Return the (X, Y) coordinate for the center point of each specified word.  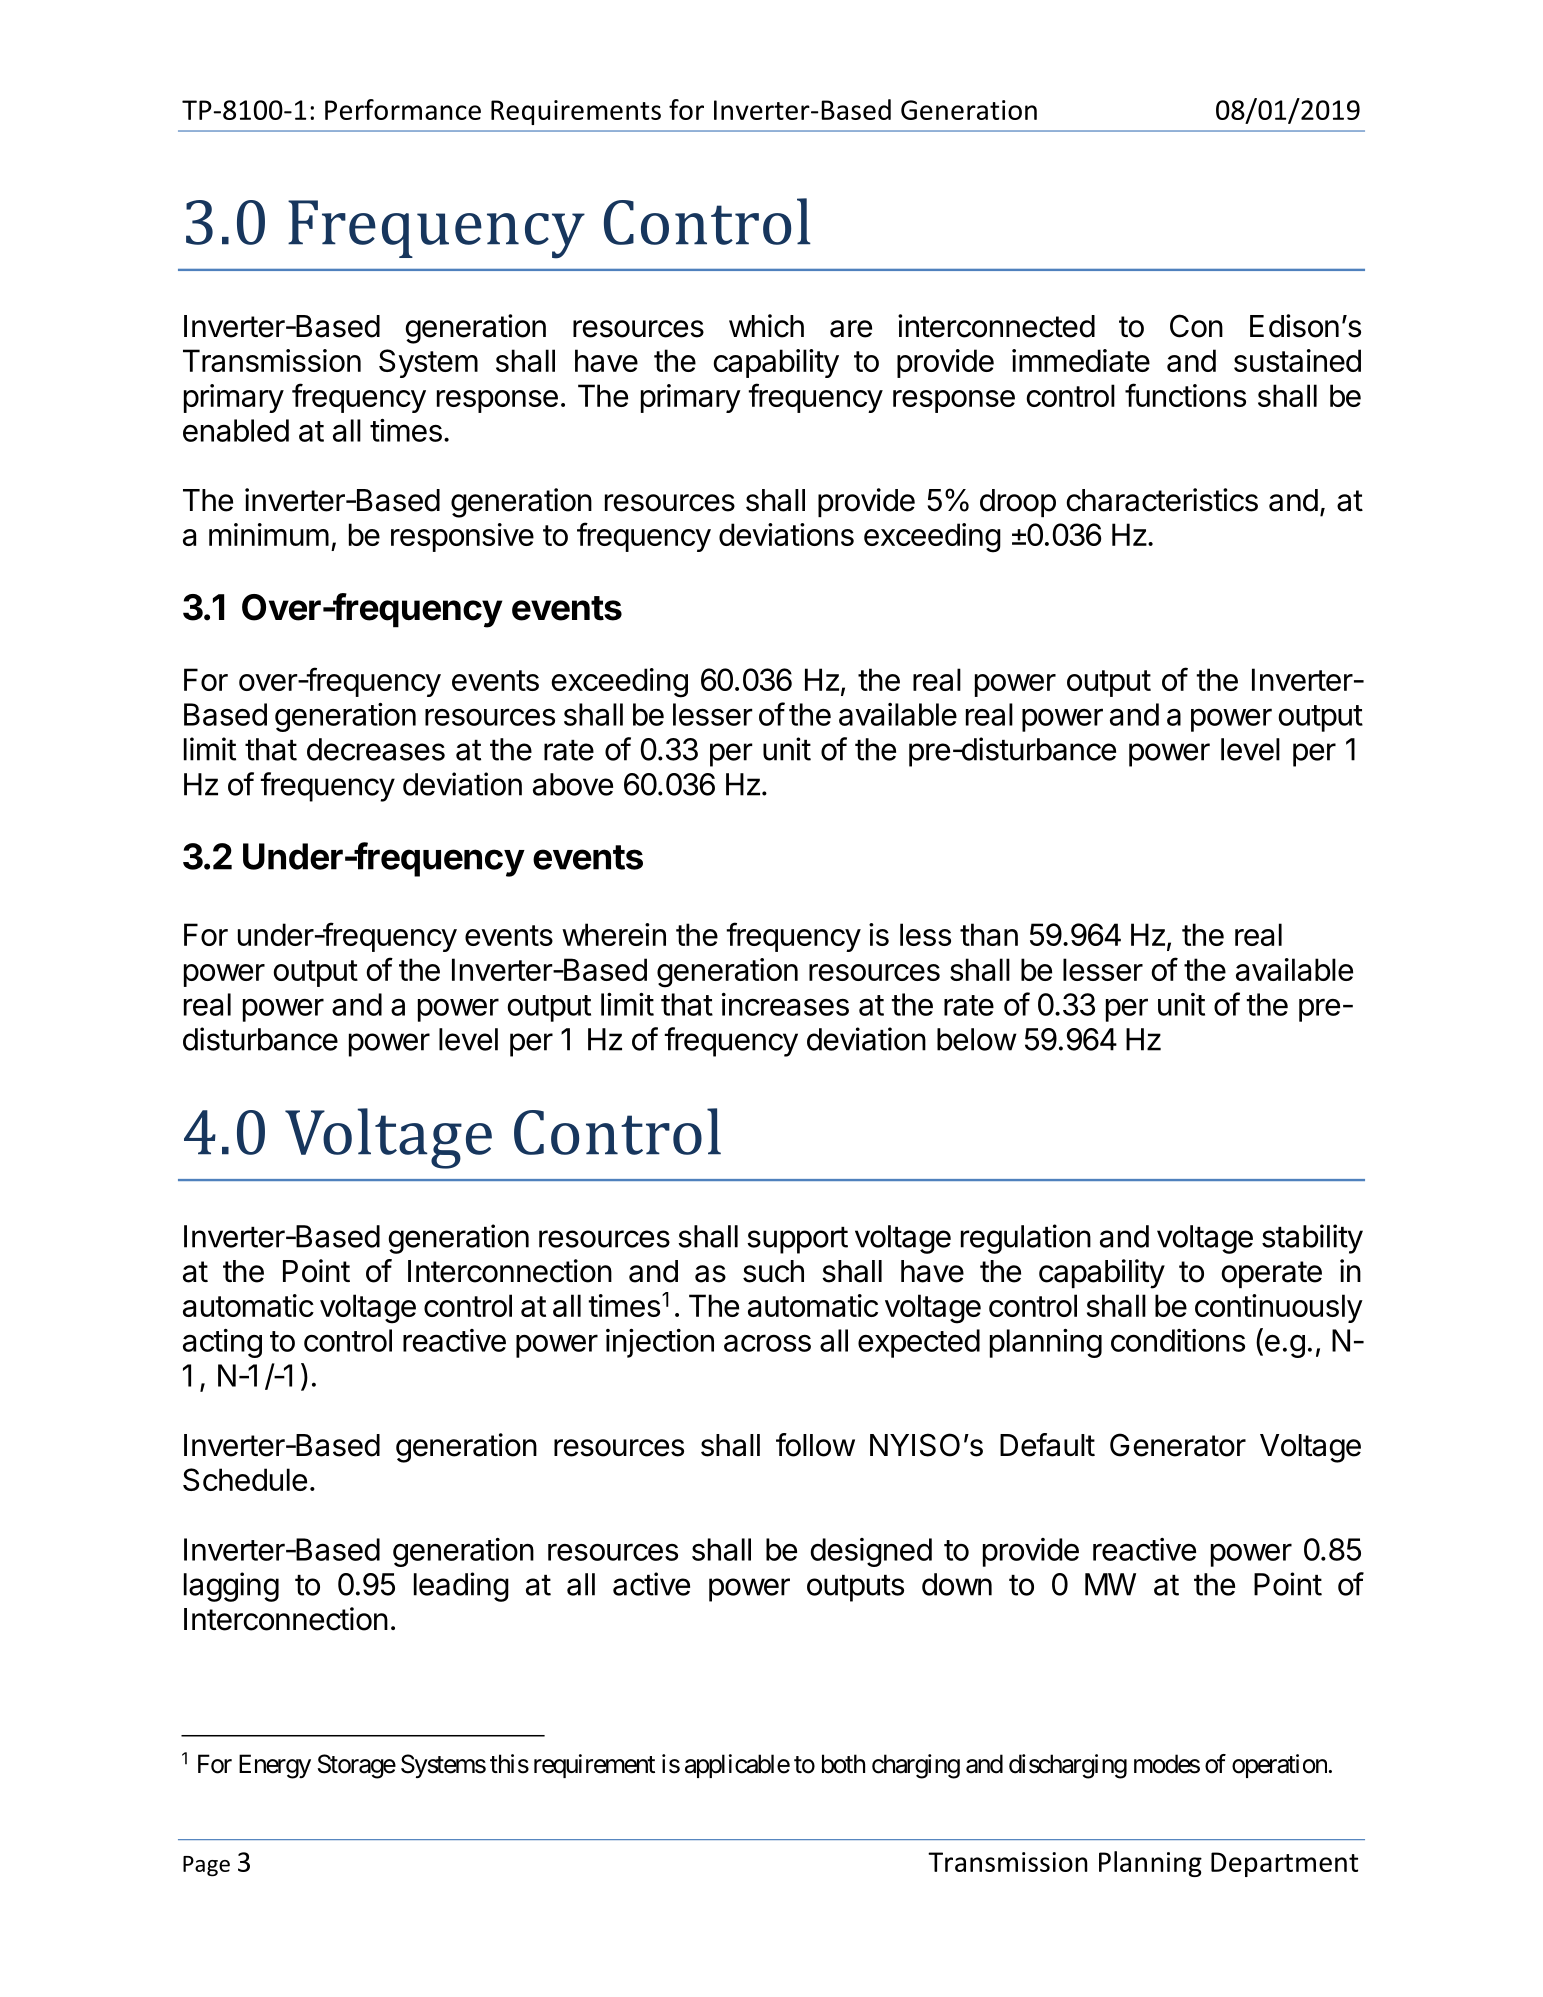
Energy (275, 1766)
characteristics (1162, 500)
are (851, 329)
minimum (269, 534)
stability (1312, 1239)
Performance (403, 109)
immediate (1081, 360)
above (573, 784)
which (766, 326)
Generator (1178, 1445)
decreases (376, 749)
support (797, 1240)
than (989, 934)
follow (815, 1445)
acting (222, 1343)
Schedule (245, 1479)
